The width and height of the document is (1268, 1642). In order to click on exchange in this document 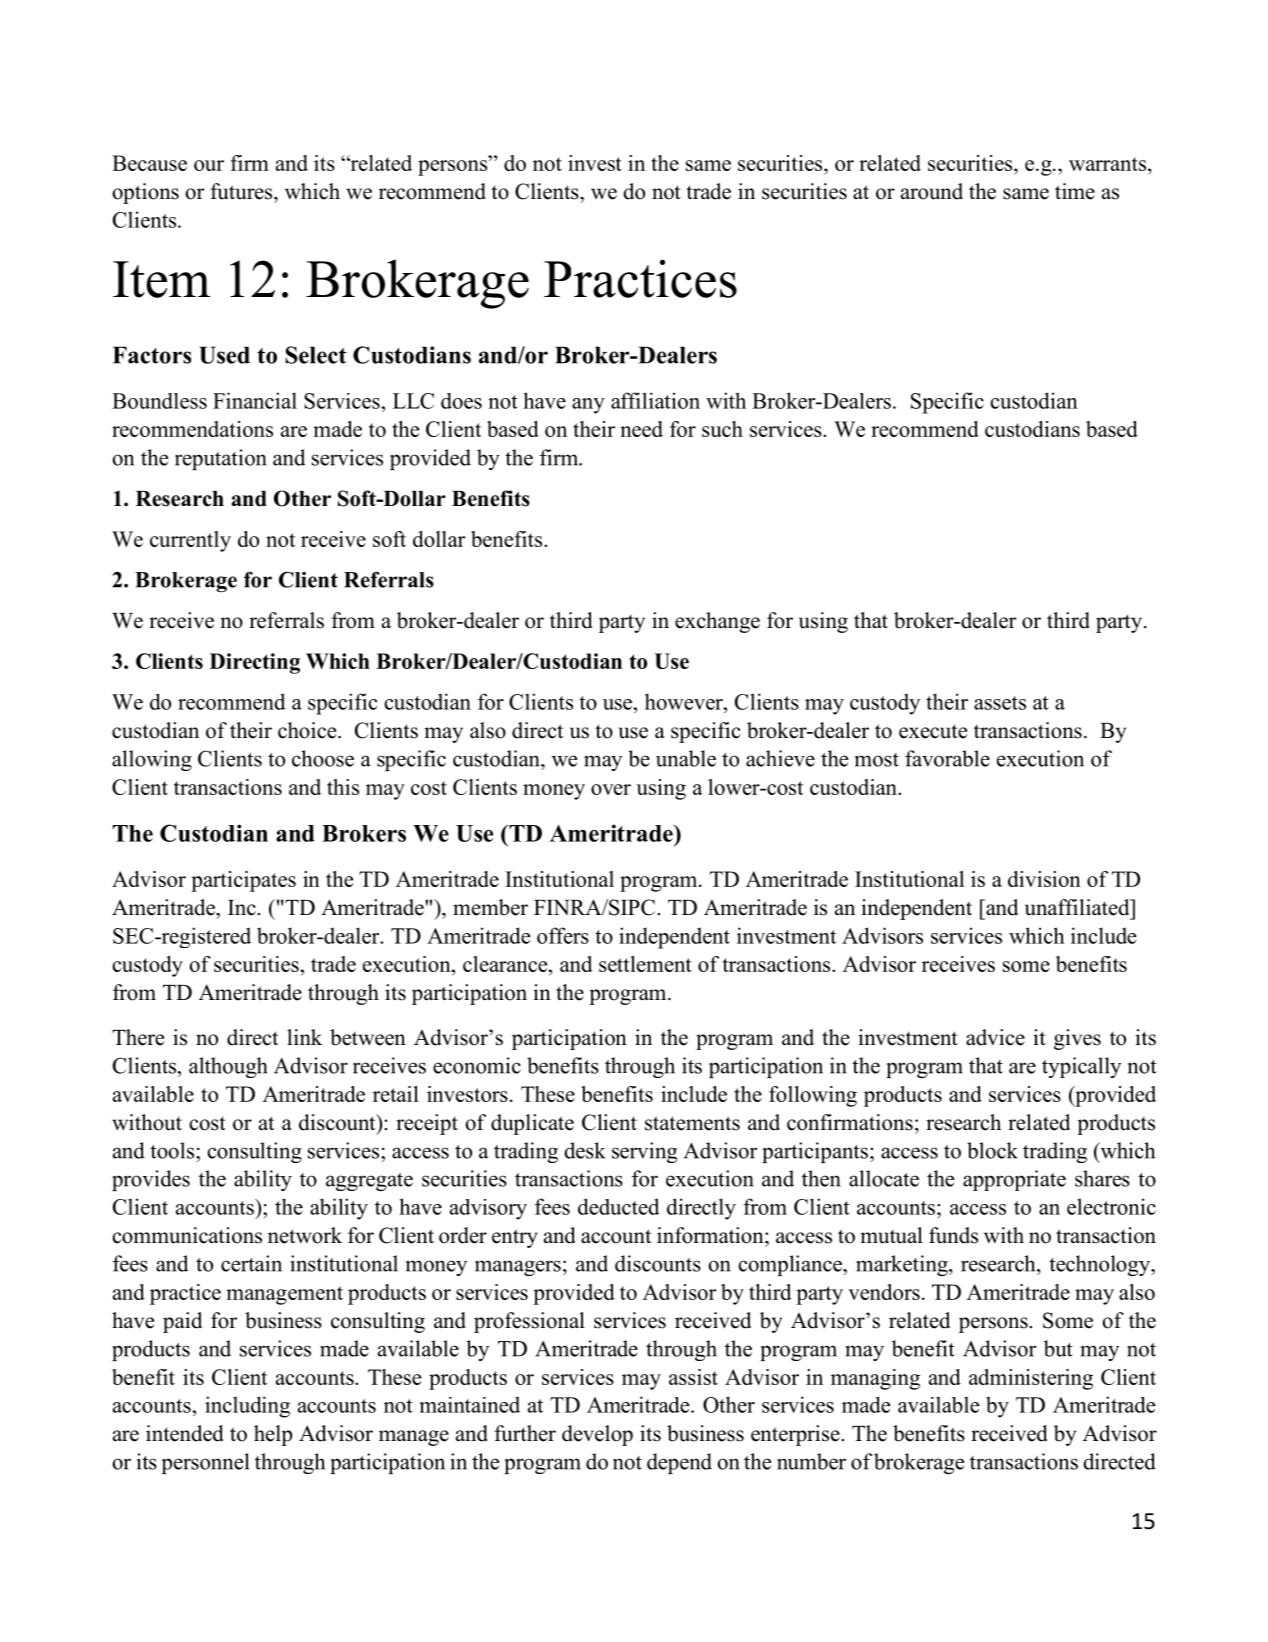, I will do `click(717, 622)`.
